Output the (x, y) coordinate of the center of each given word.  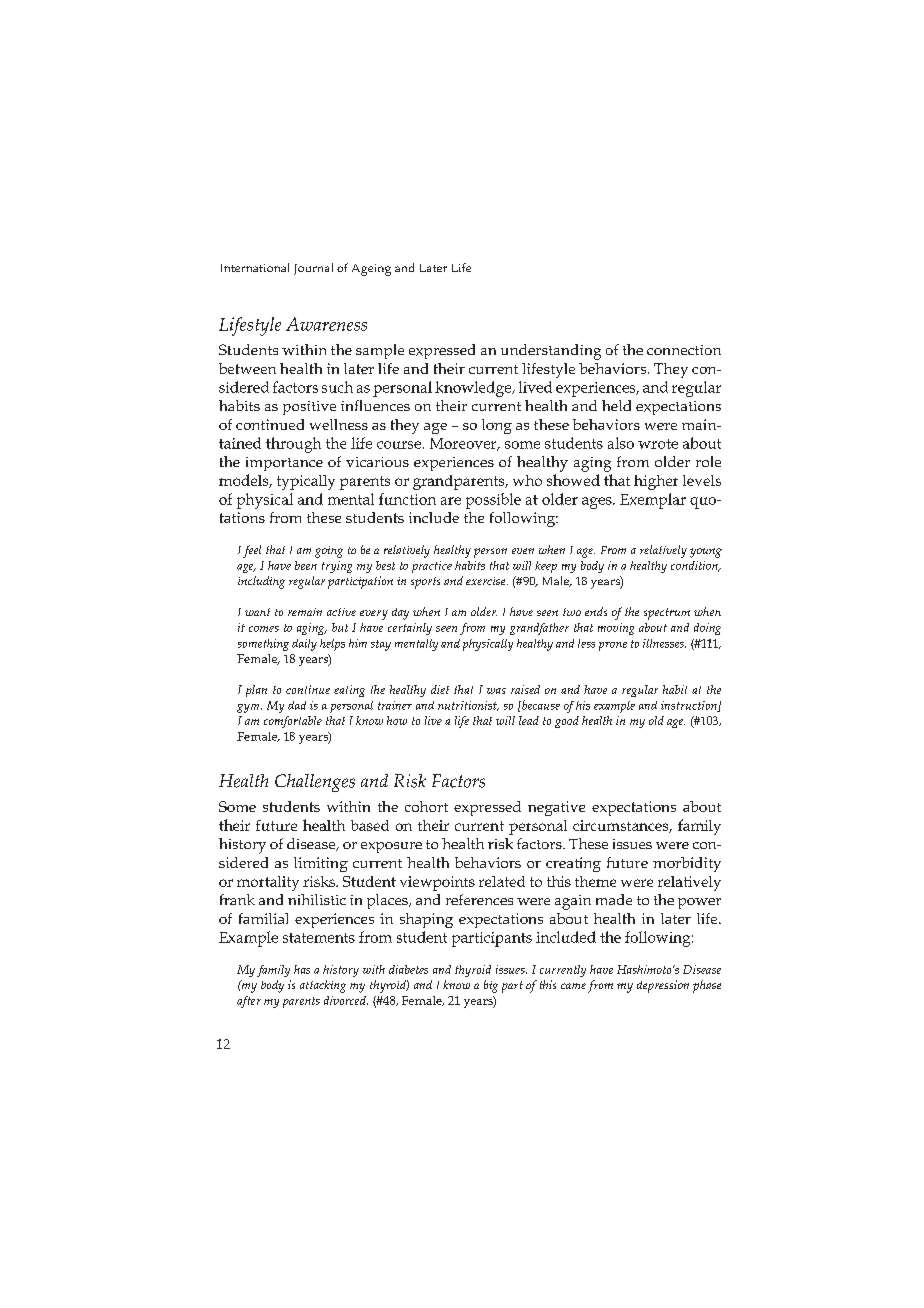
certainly (410, 629)
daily (304, 645)
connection (684, 350)
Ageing (371, 270)
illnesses (664, 643)
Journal (313, 269)
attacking (323, 986)
